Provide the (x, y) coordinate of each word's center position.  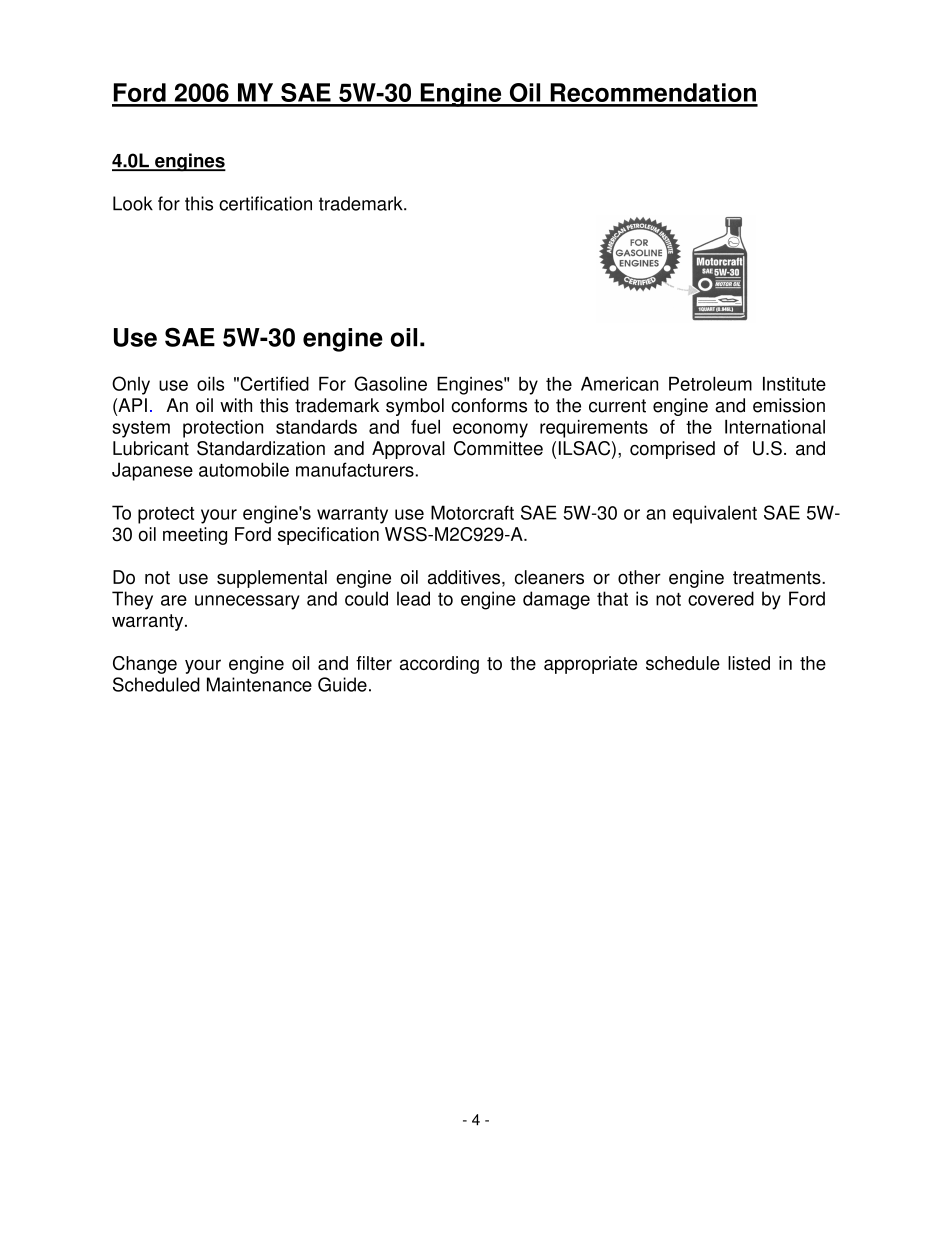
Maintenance (259, 684)
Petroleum (710, 384)
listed (749, 663)
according (439, 665)
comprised (672, 450)
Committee (498, 448)
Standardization (261, 448)
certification (265, 203)
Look (133, 203)
